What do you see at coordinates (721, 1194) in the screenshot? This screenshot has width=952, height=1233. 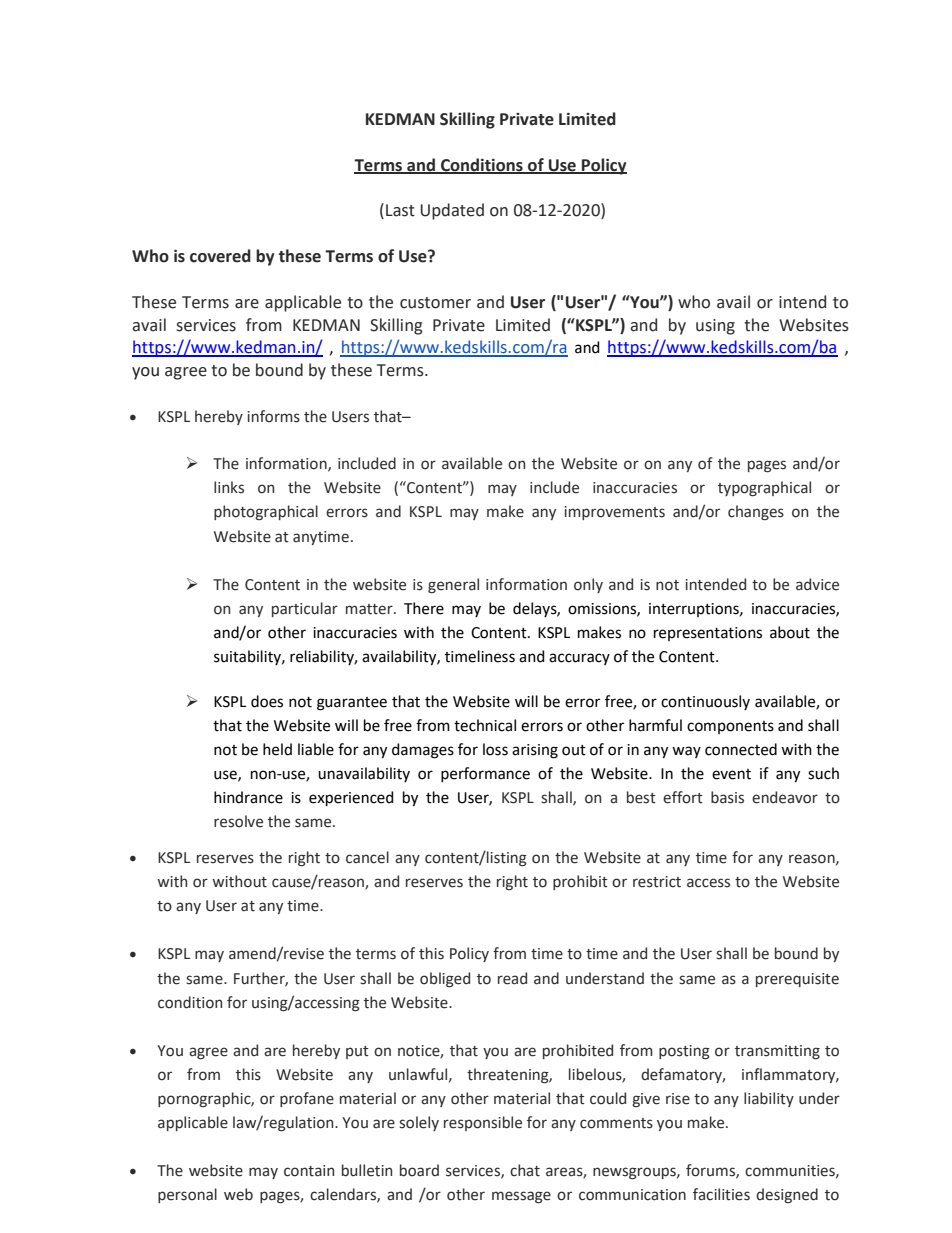 I see `facilities` at bounding box center [721, 1194].
